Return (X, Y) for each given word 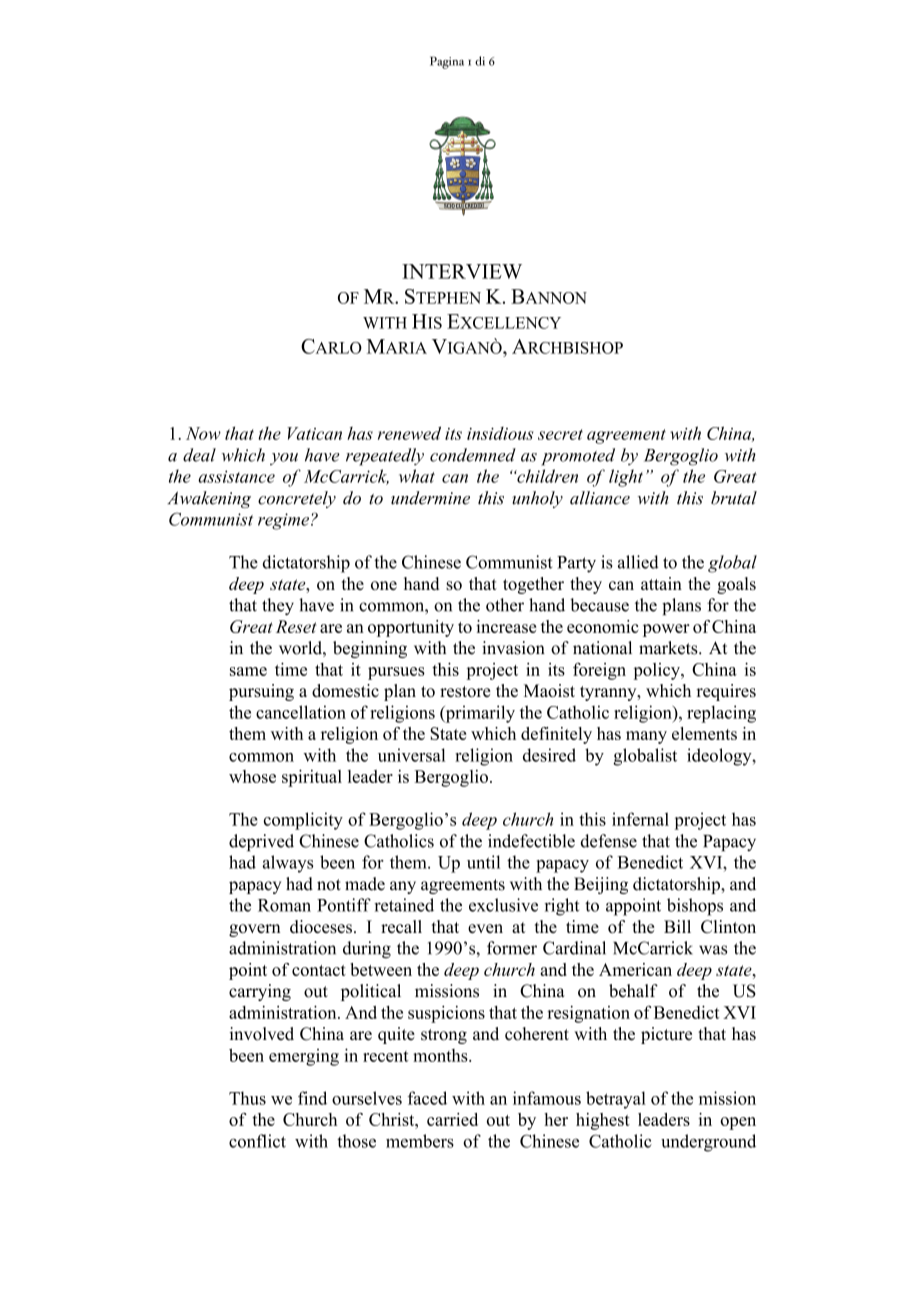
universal (411, 755)
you (284, 459)
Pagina (447, 62)
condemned (473, 455)
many (646, 737)
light (626, 478)
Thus (247, 1098)
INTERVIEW (462, 271)
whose (252, 776)
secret (560, 434)
